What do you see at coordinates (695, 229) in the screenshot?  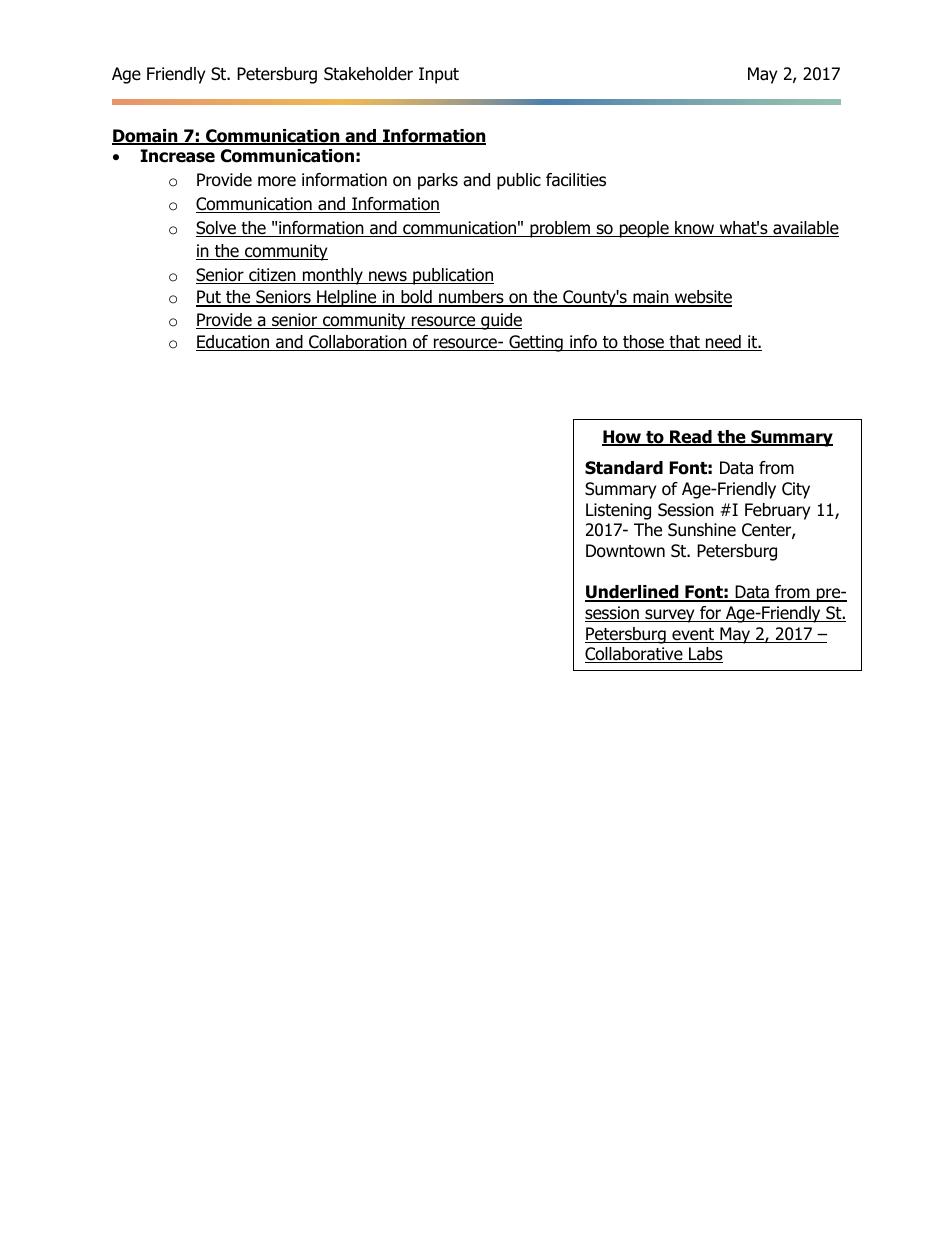 I see `know` at bounding box center [695, 229].
